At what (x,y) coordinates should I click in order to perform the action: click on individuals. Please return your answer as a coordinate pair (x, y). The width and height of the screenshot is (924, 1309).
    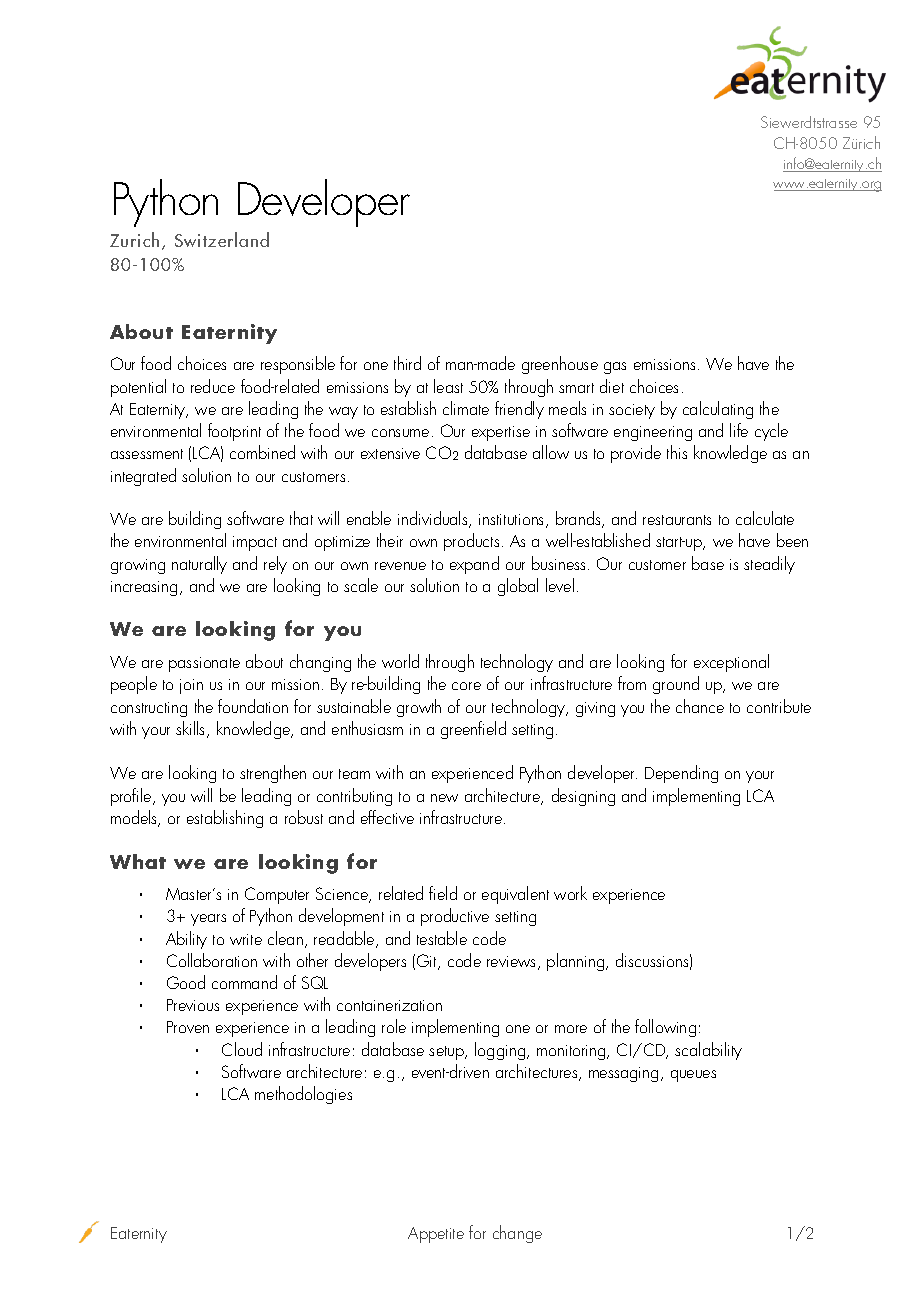
    Looking at the image, I should click on (434, 519).
